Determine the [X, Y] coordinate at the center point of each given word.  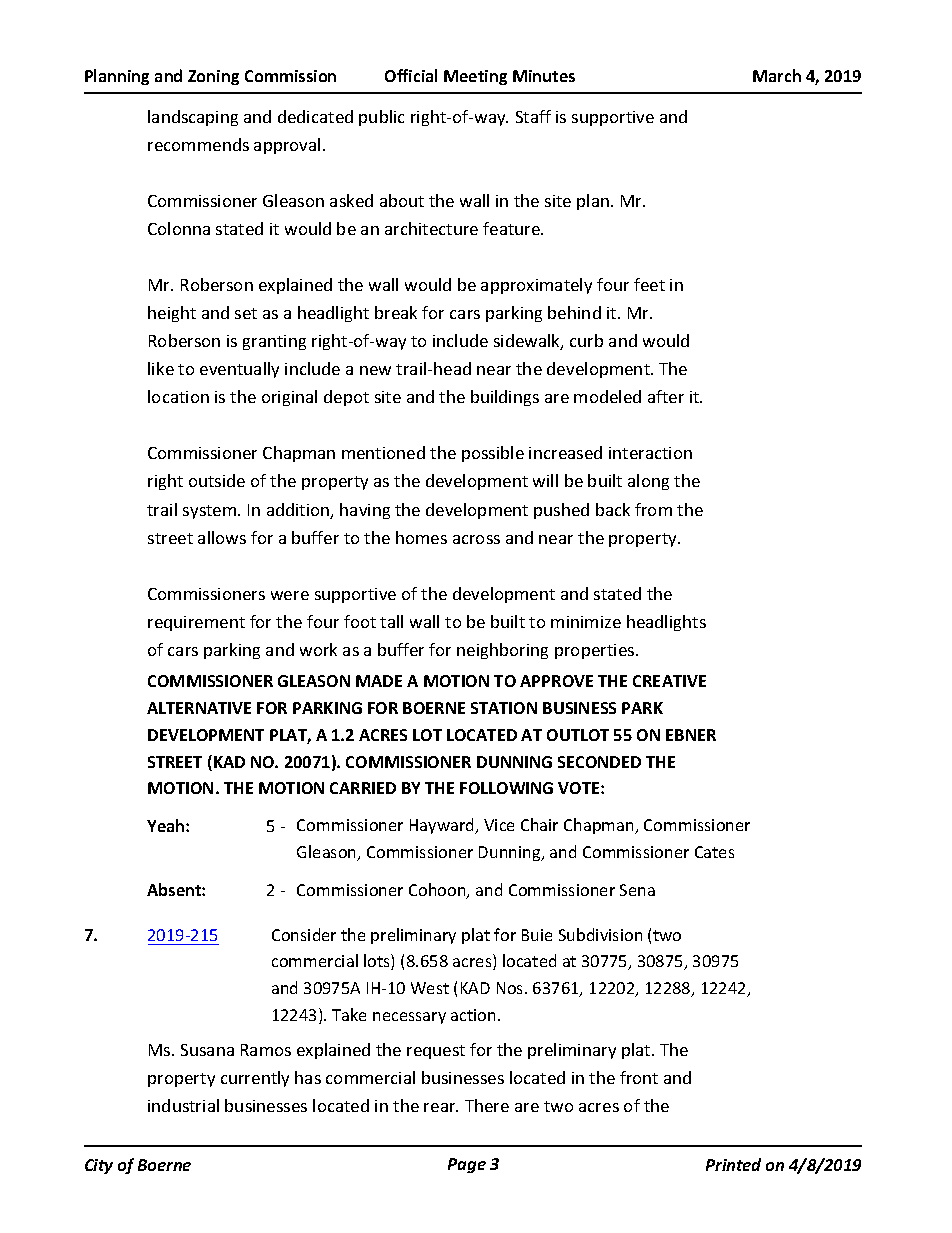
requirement [196, 623]
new [375, 370]
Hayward [443, 826]
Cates [714, 852]
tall [391, 621]
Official [411, 75]
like [161, 368]
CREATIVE [669, 681]
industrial [183, 1105]
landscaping [193, 118]
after [666, 396]
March [777, 75]
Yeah [167, 825]
